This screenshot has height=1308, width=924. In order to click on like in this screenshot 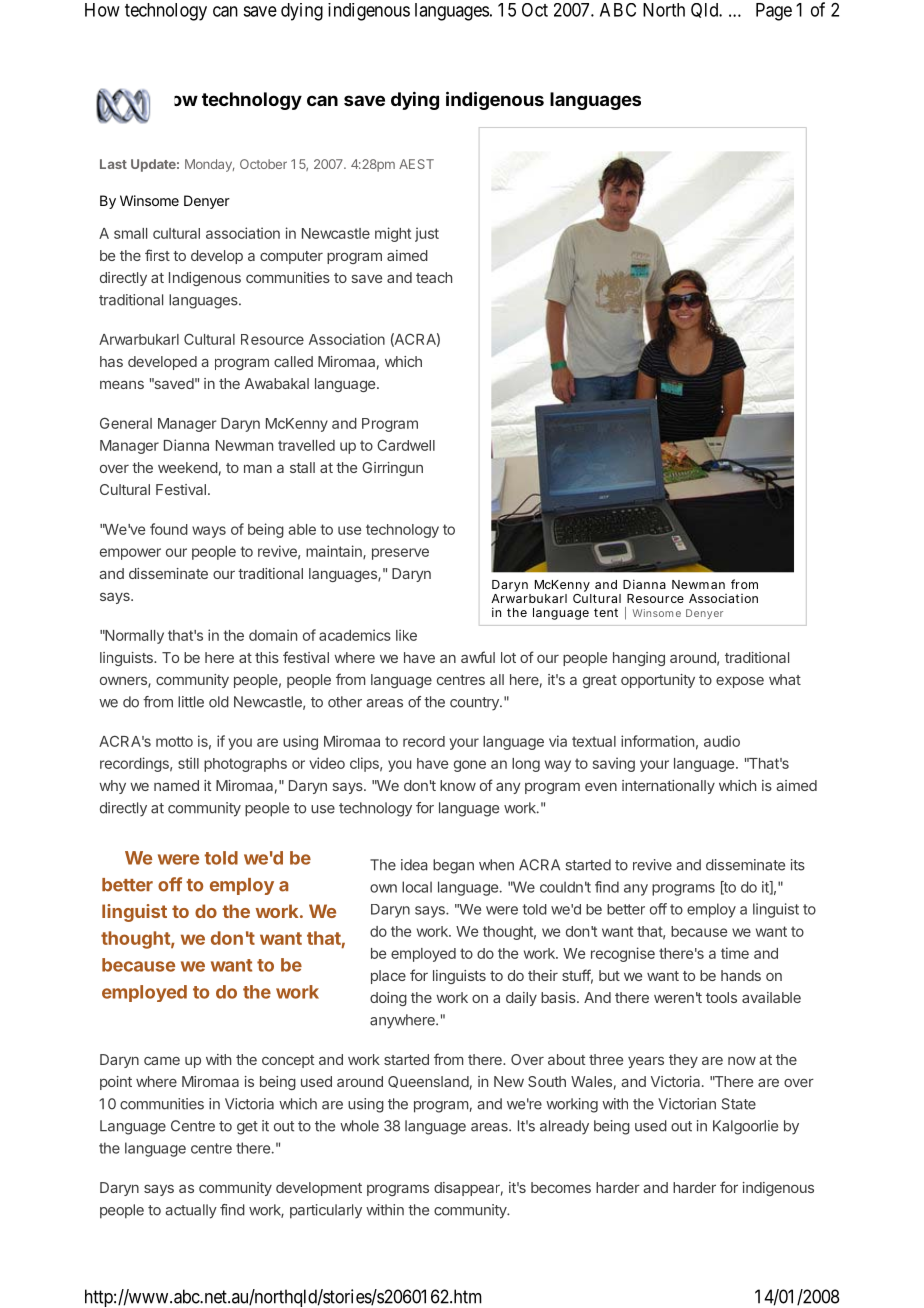, I will do `click(406, 635)`.
